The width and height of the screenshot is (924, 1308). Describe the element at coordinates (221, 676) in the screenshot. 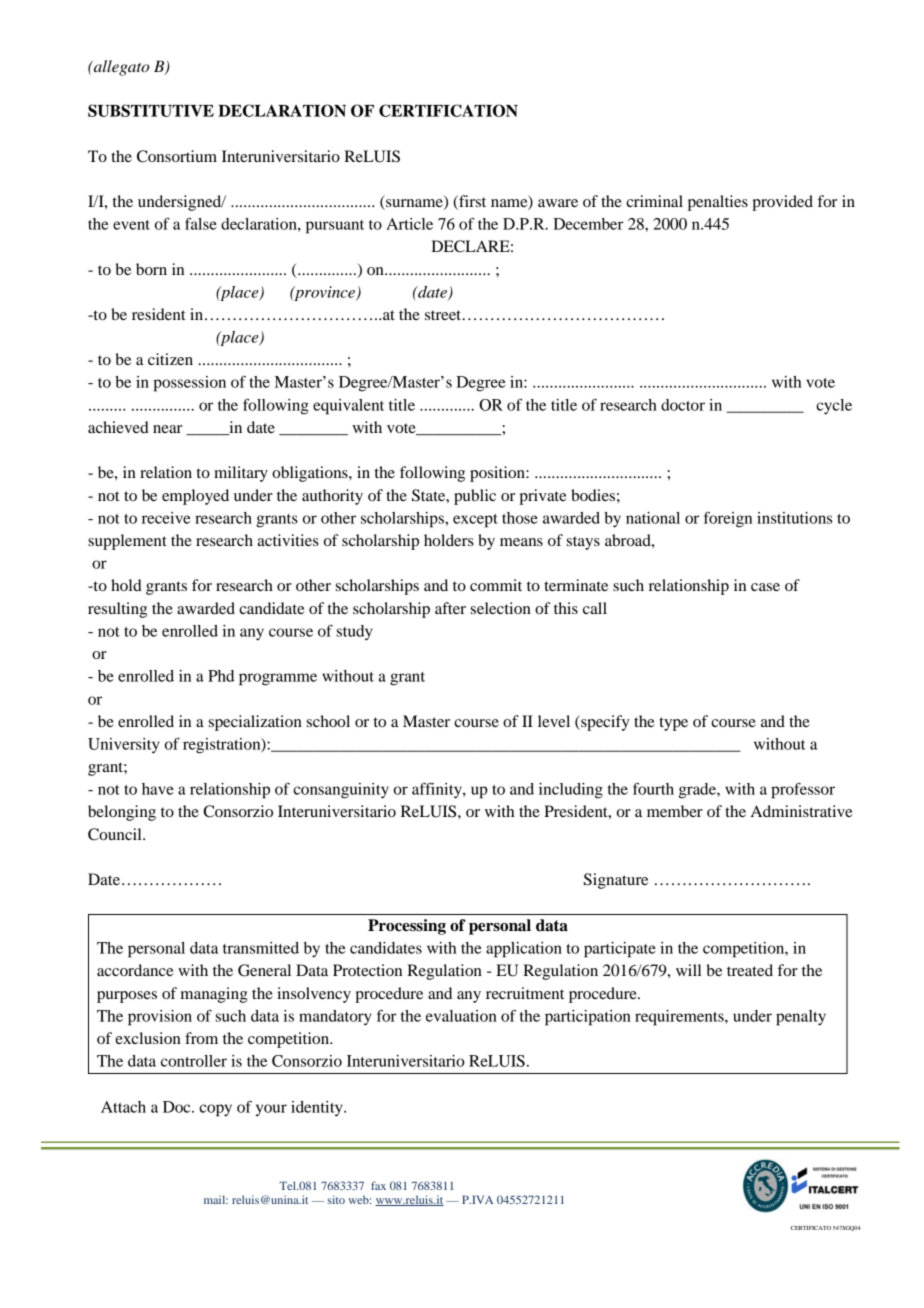

I see `Phd` at that location.
